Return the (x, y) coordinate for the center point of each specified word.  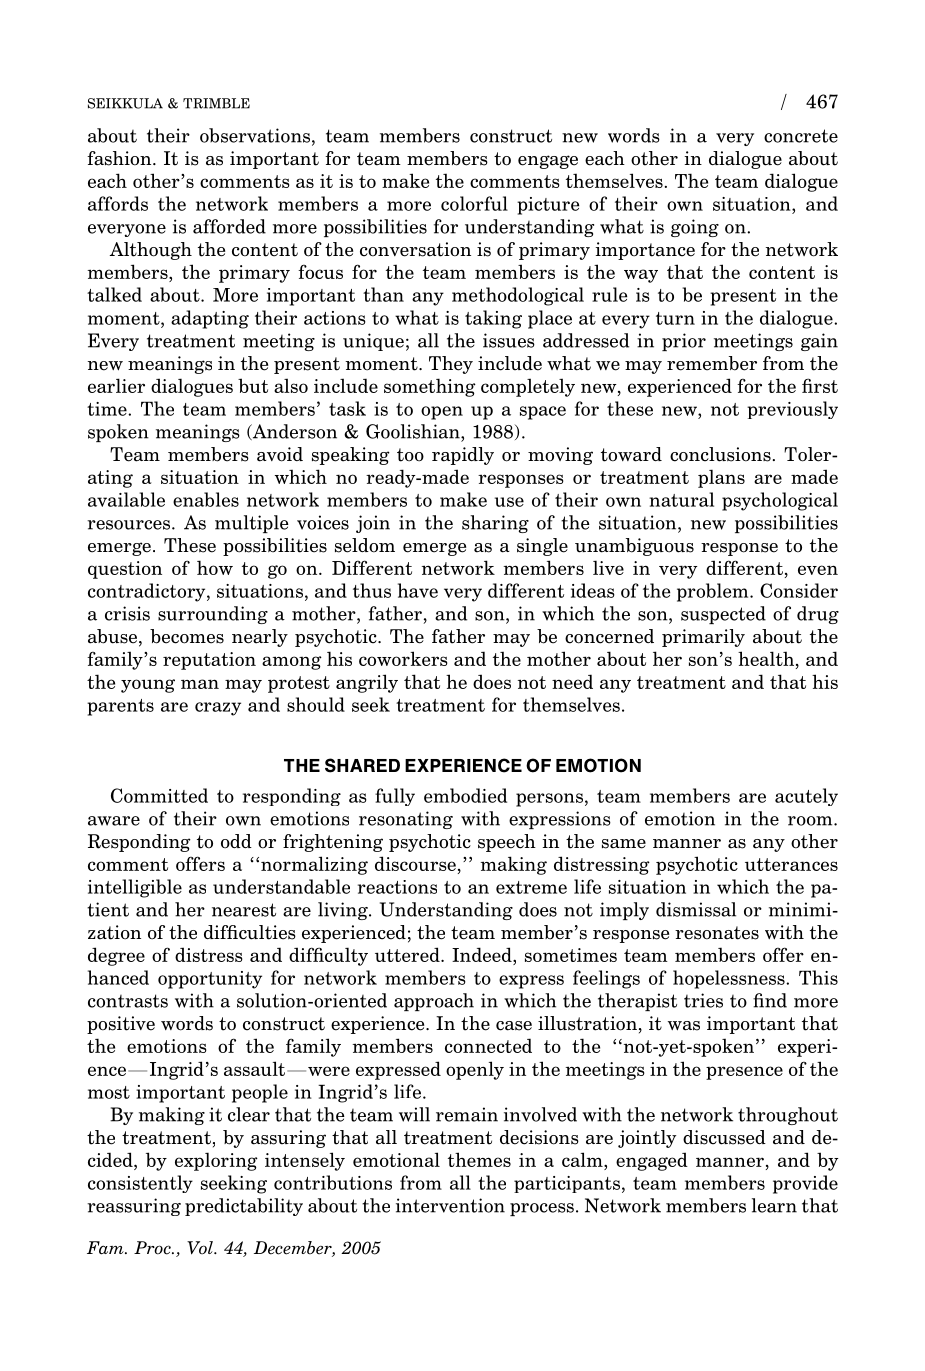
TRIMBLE (216, 103)
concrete (801, 136)
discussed (724, 1137)
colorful (474, 203)
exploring (216, 1161)
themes (479, 1159)
